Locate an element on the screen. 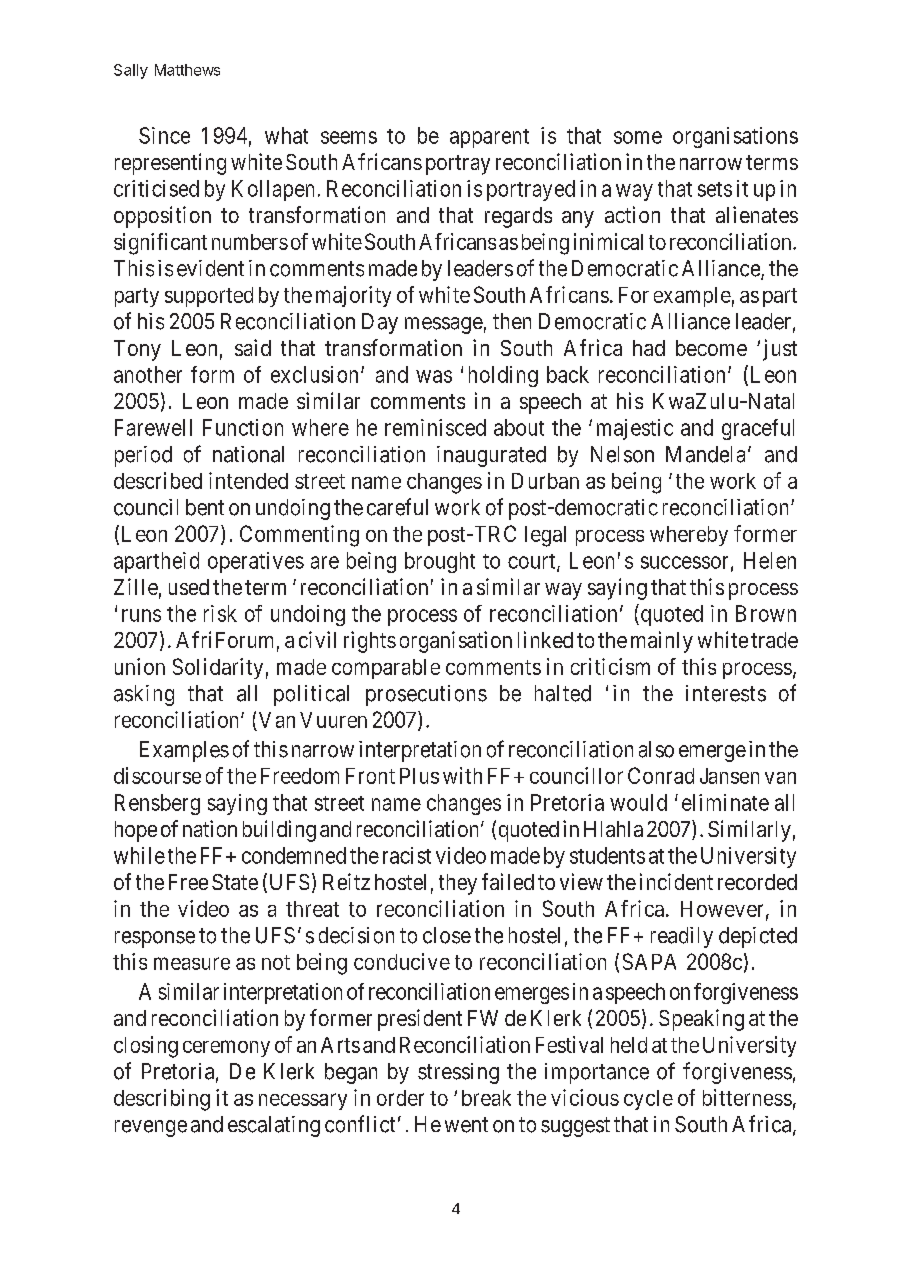 The height and width of the screenshot is (1280, 910). interests is located at coordinates (726, 693).
